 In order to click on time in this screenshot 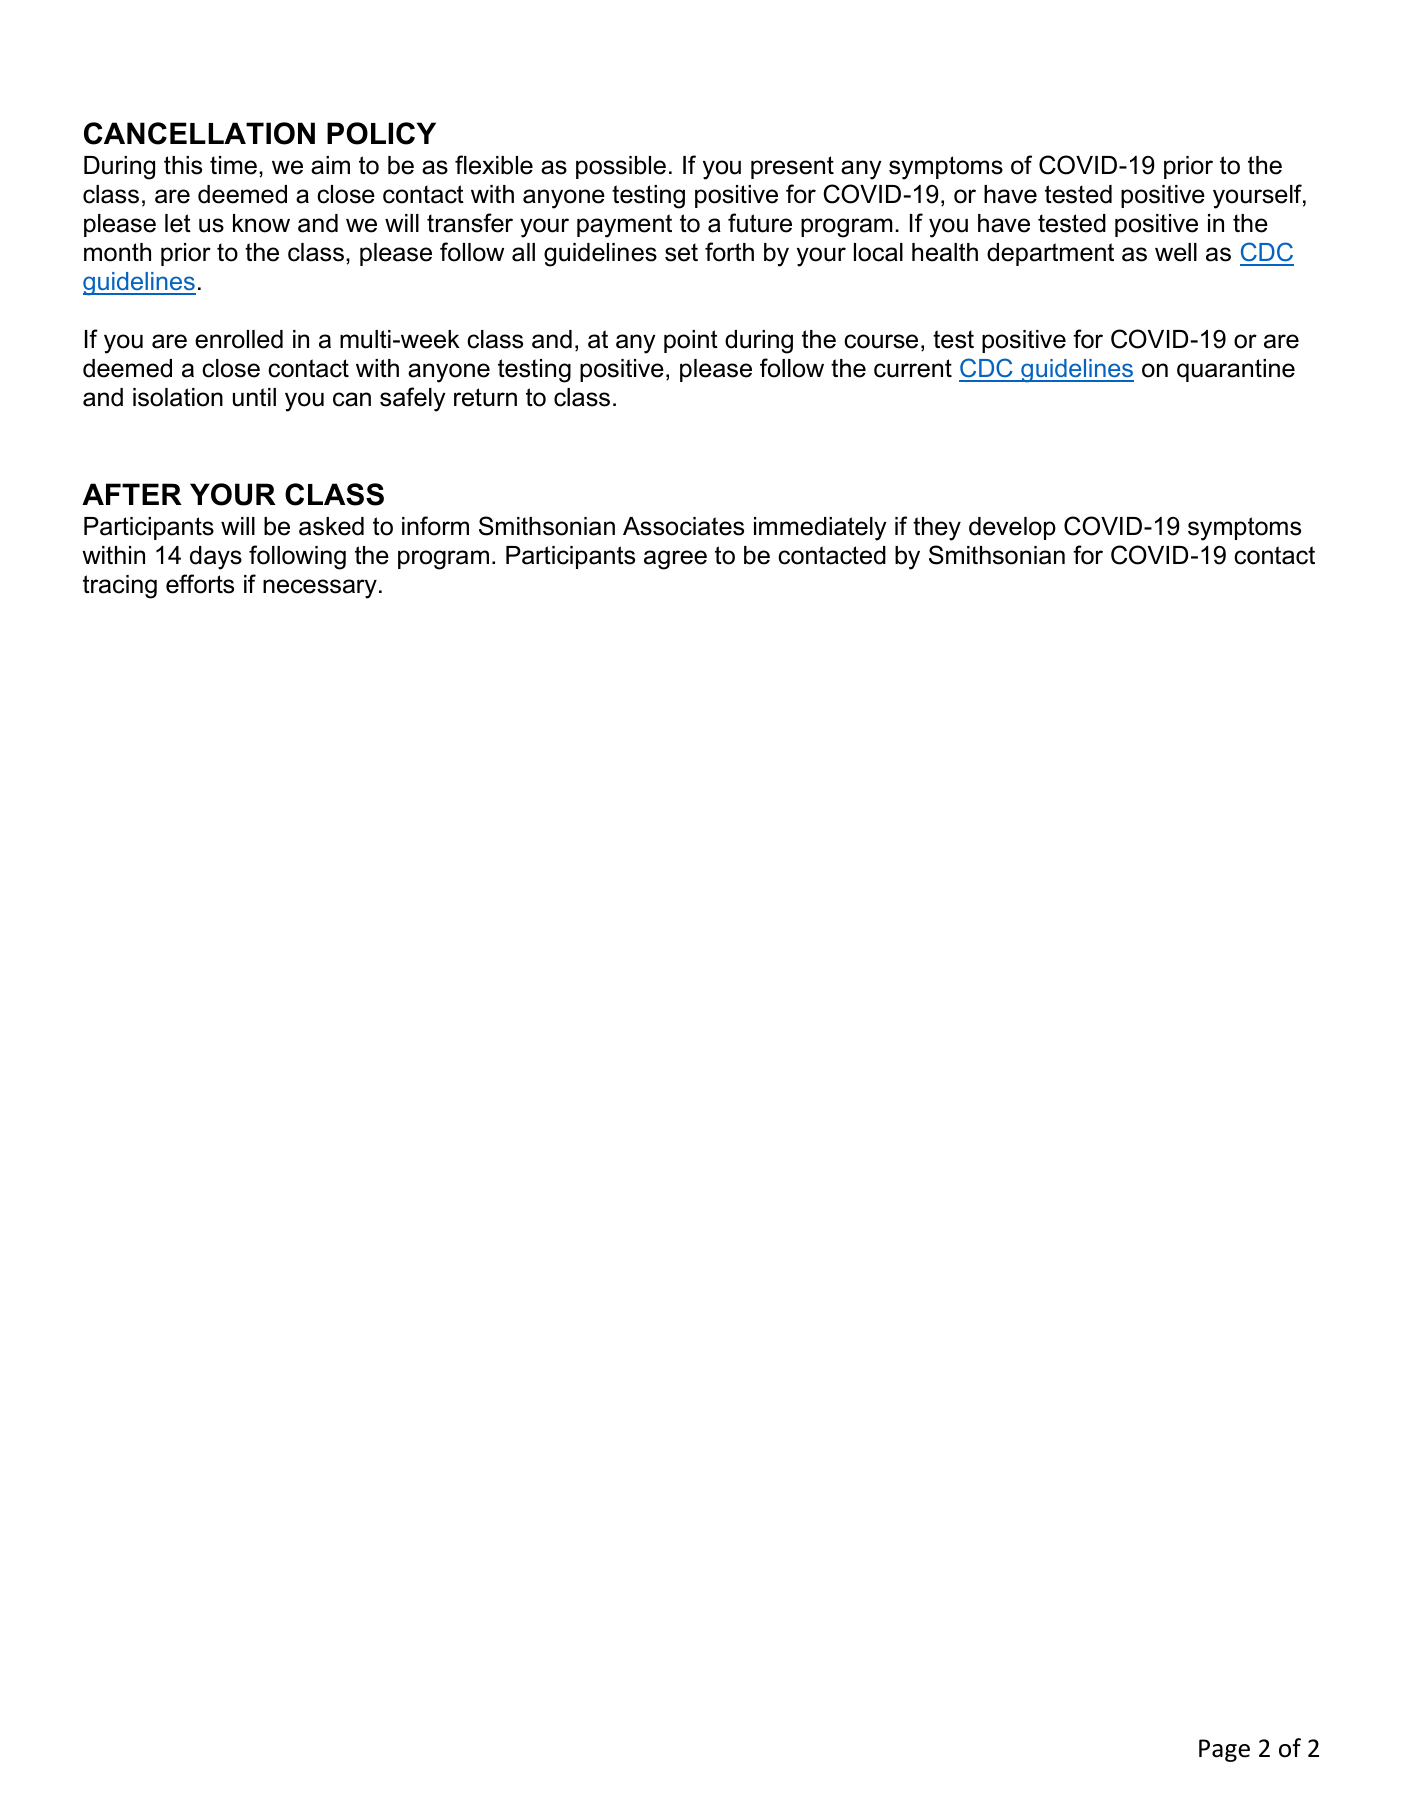, I will do `click(233, 165)`.
